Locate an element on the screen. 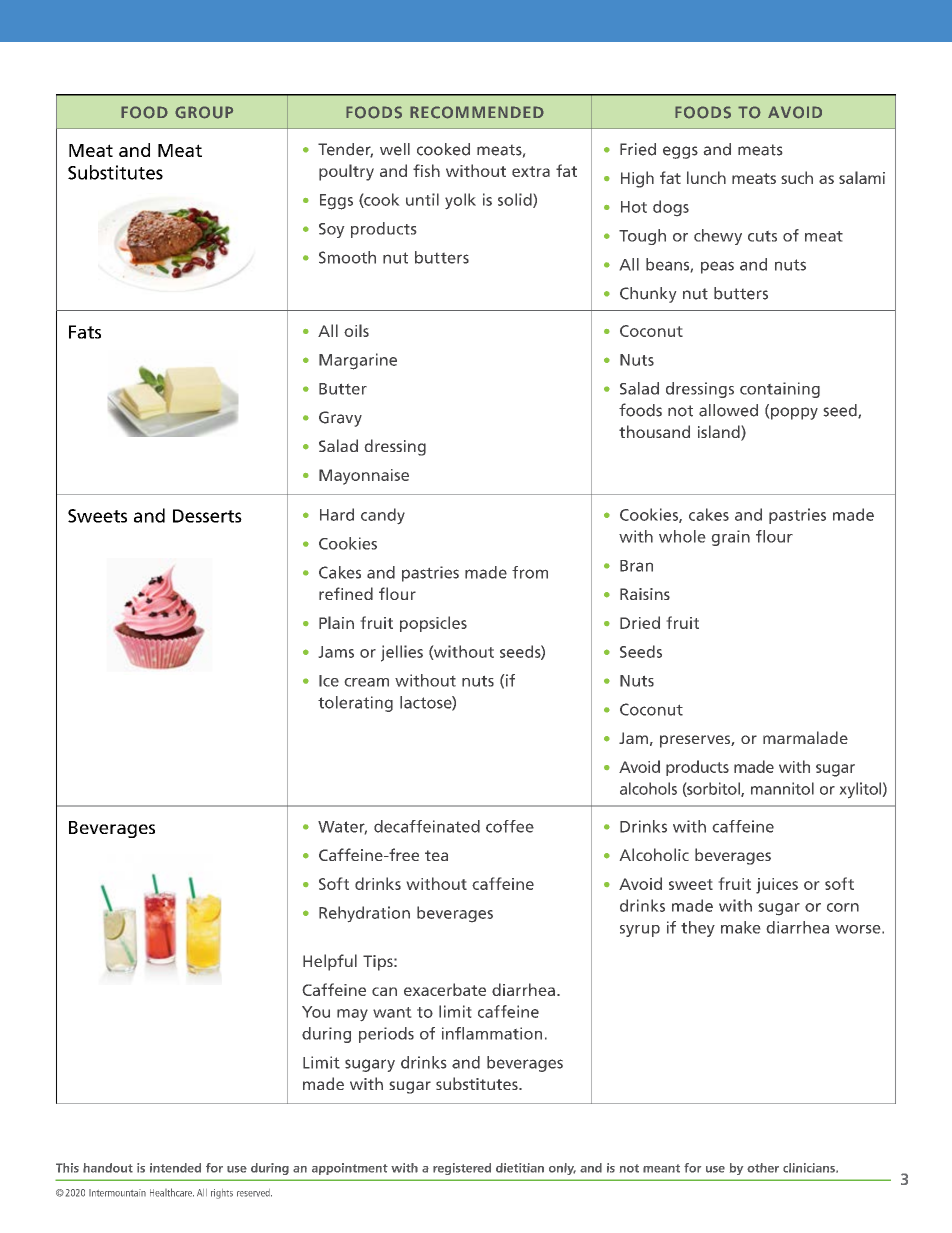 Image resolution: width=952 pixels, height=1233 pixels. inflammation is located at coordinates (492, 1033).
